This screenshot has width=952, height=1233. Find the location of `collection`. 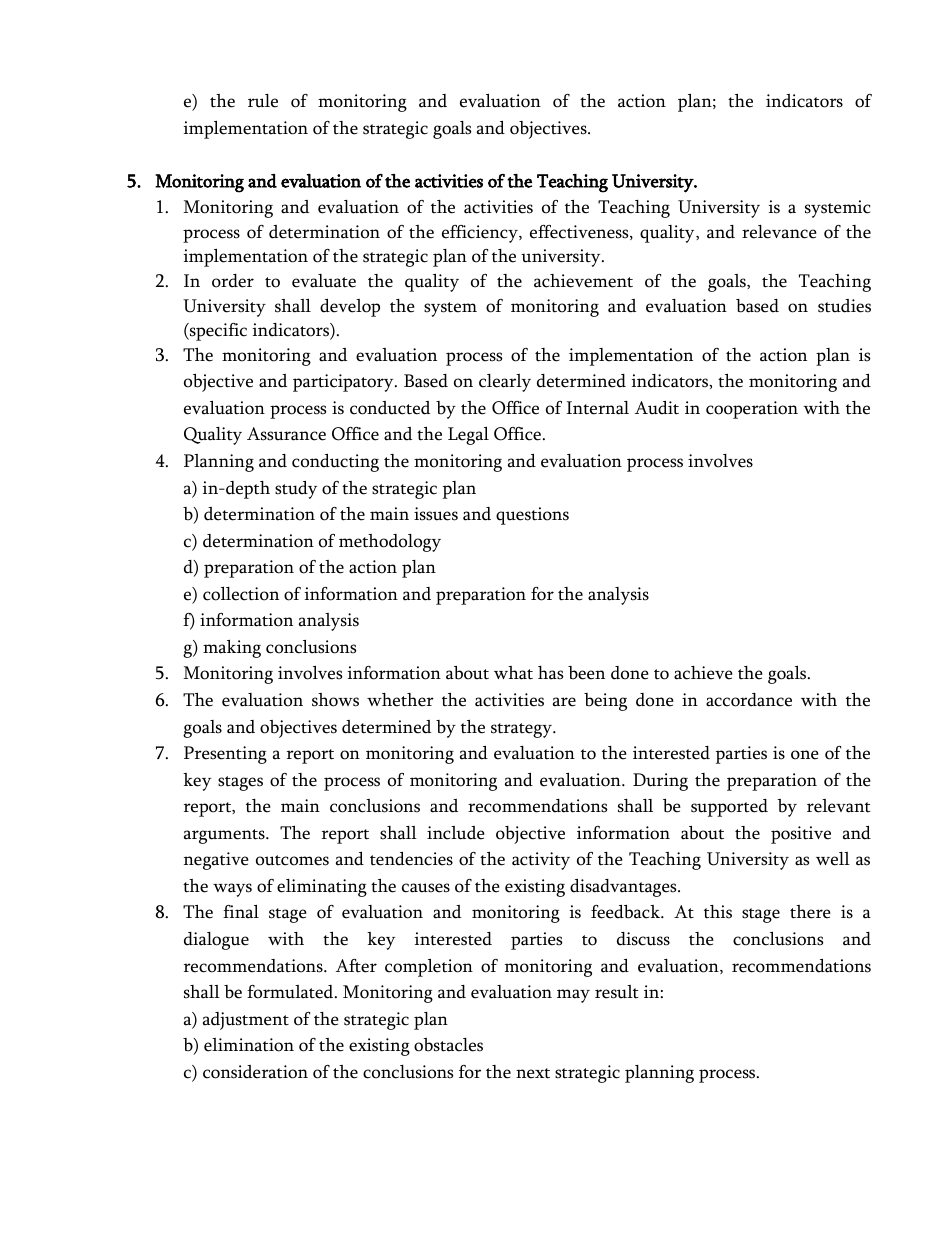

collection is located at coordinates (241, 594).
